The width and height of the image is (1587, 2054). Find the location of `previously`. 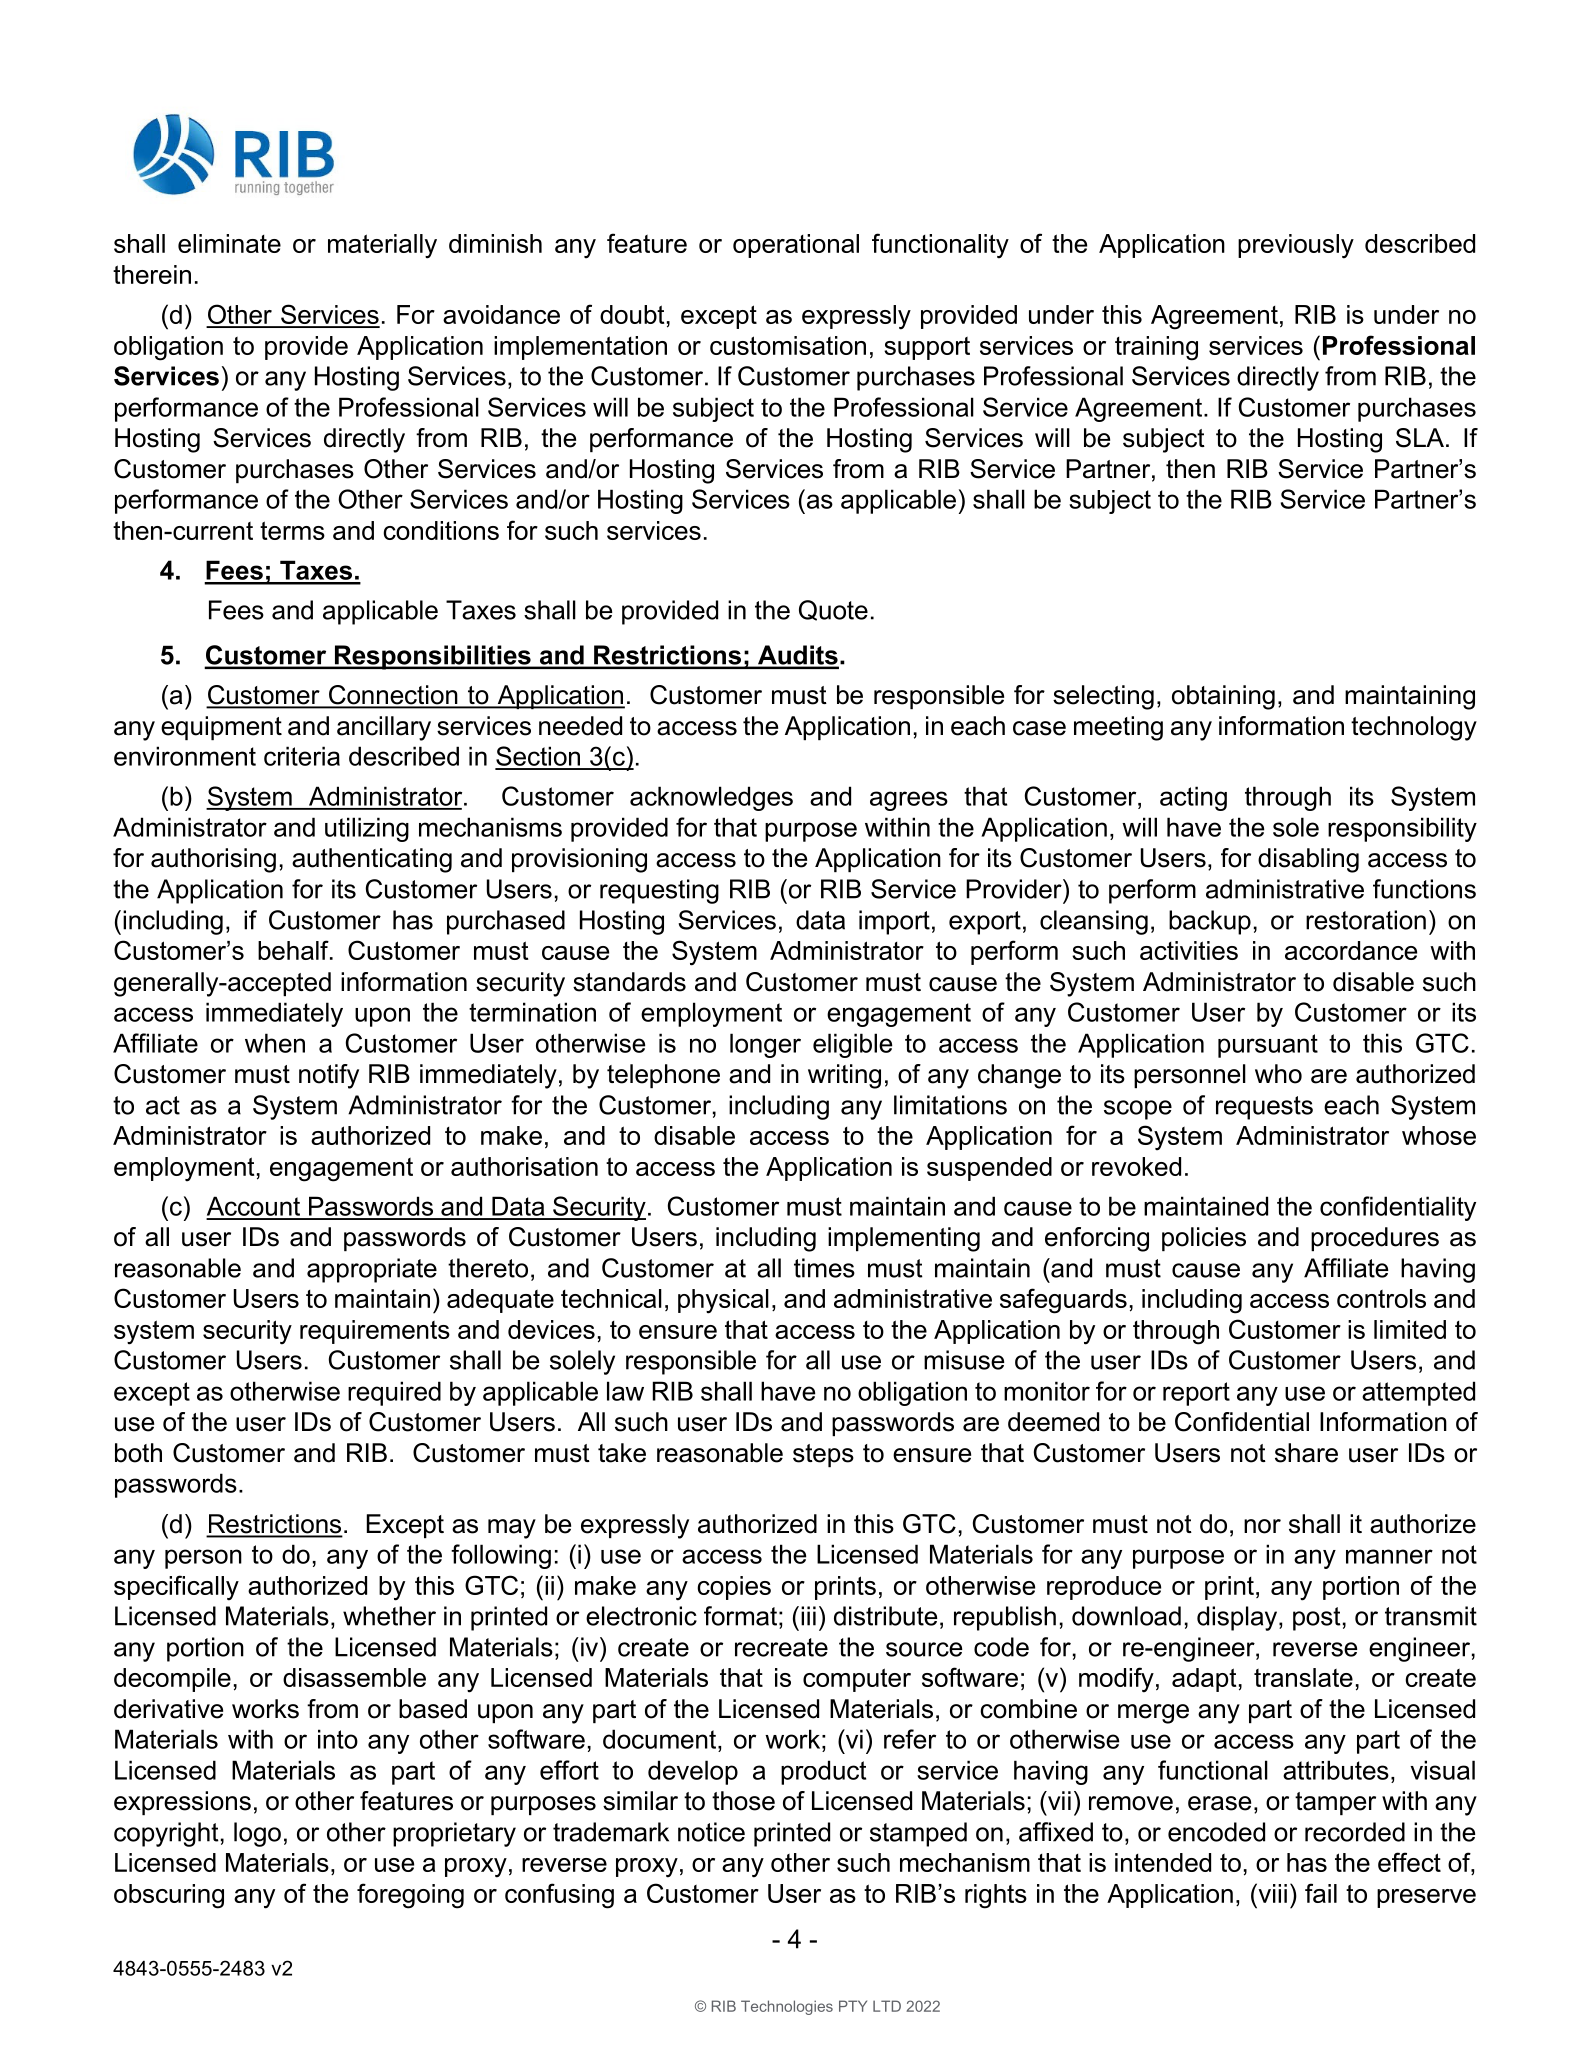

previously is located at coordinates (1296, 246).
